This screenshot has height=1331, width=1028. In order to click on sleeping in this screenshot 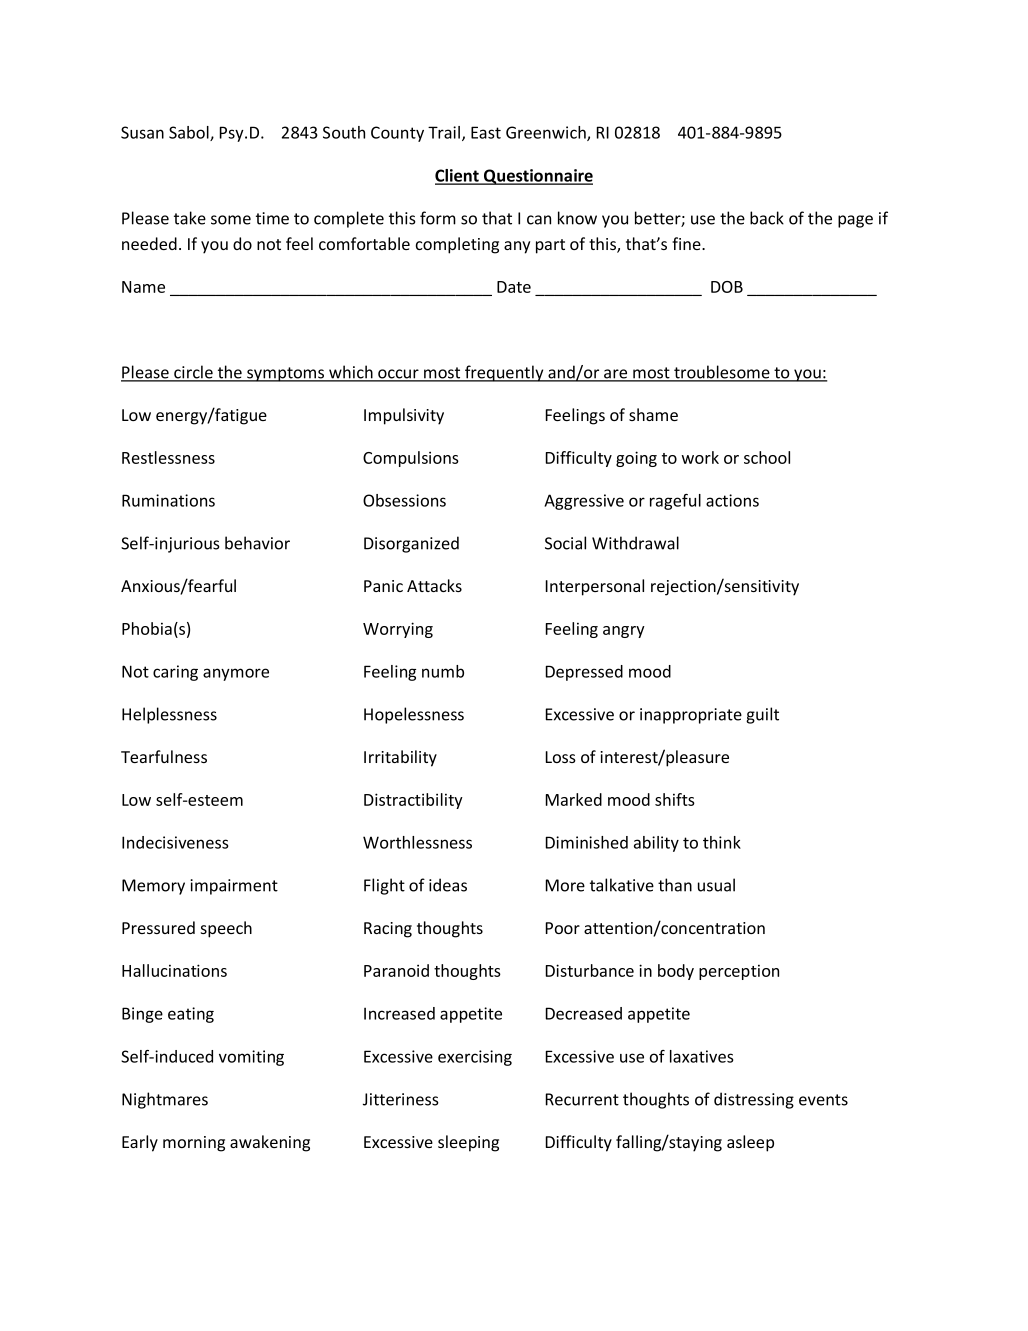, I will do `click(468, 1143)`.
